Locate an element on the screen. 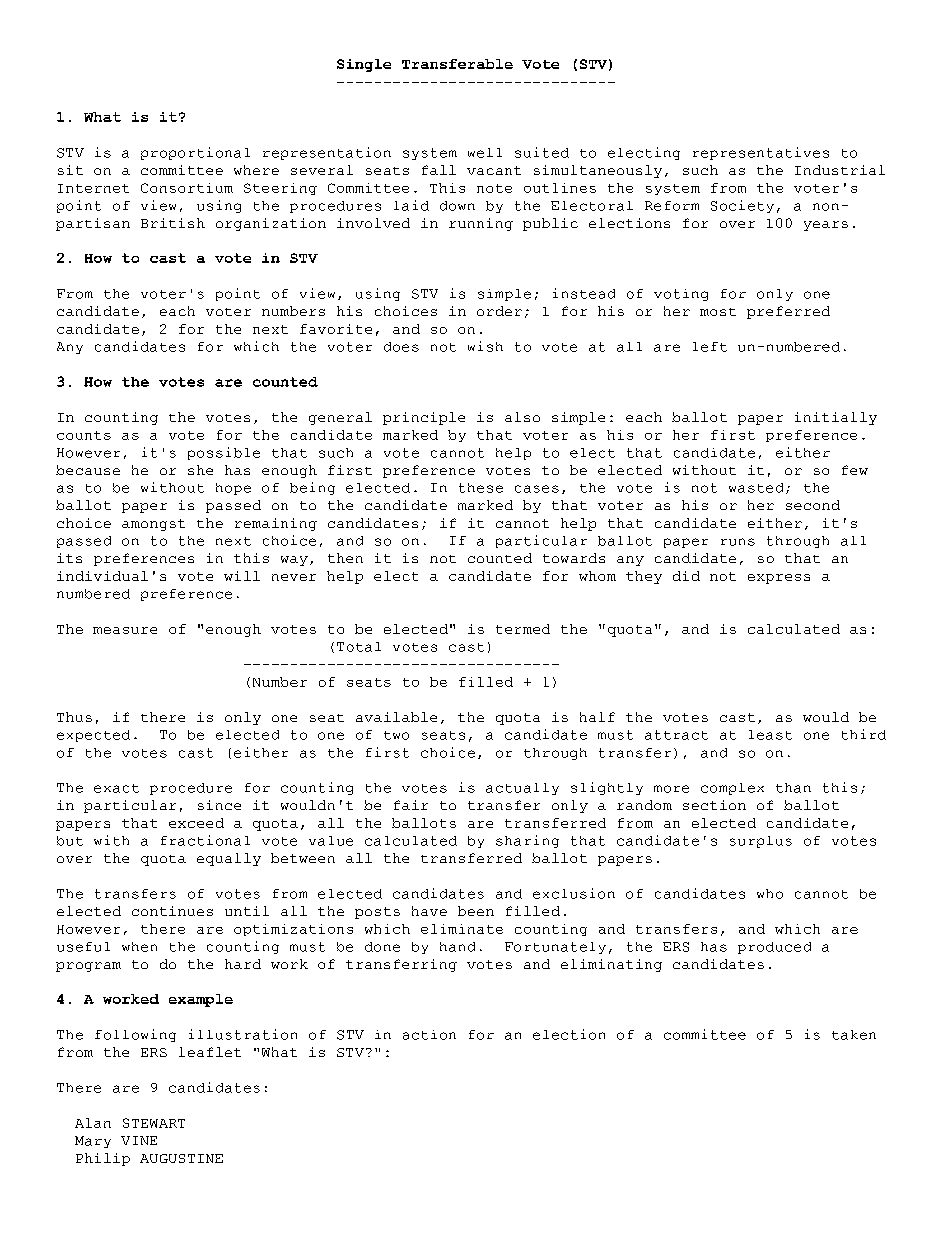  termed is located at coordinates (523, 629).
